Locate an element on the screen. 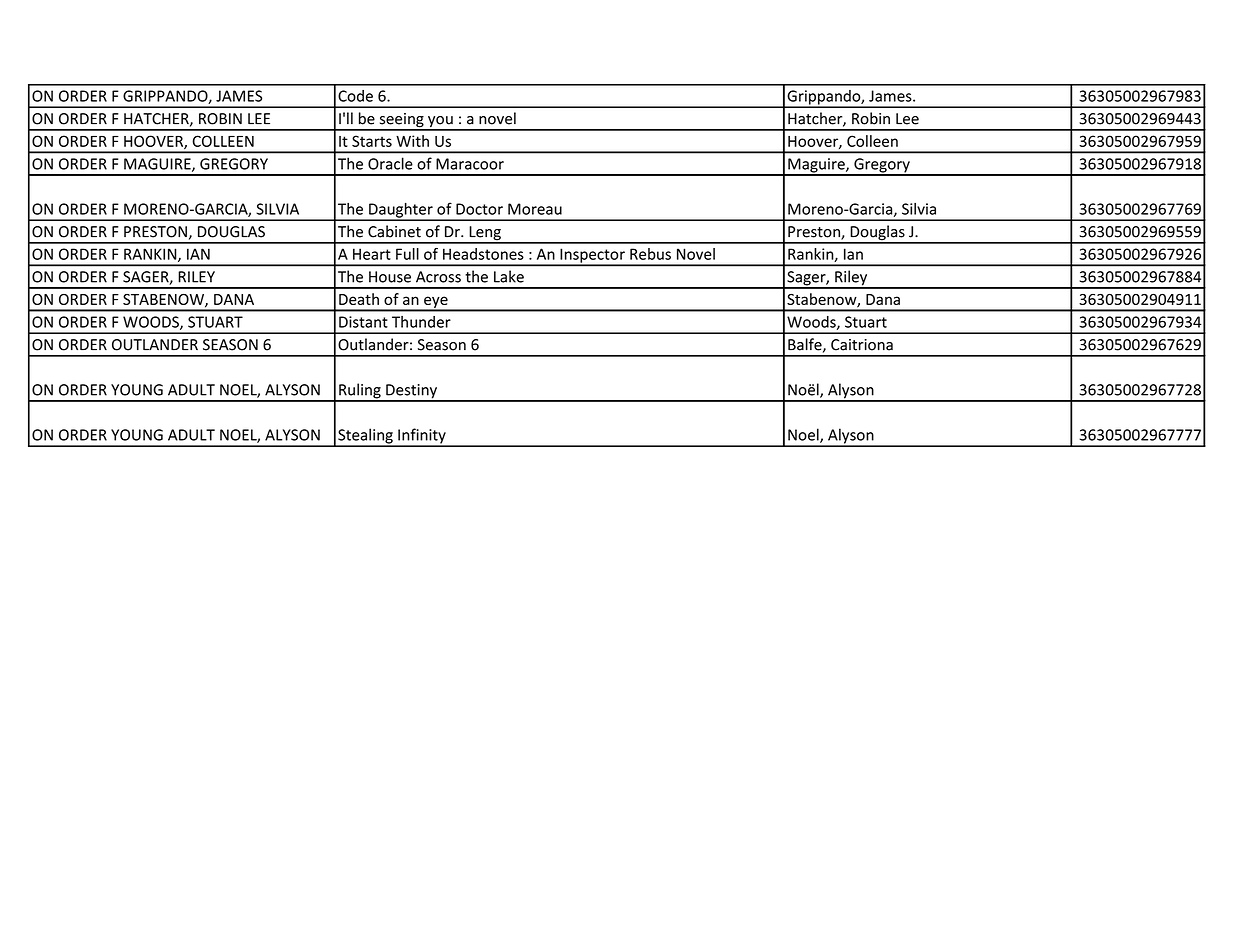  House is located at coordinates (390, 277).
